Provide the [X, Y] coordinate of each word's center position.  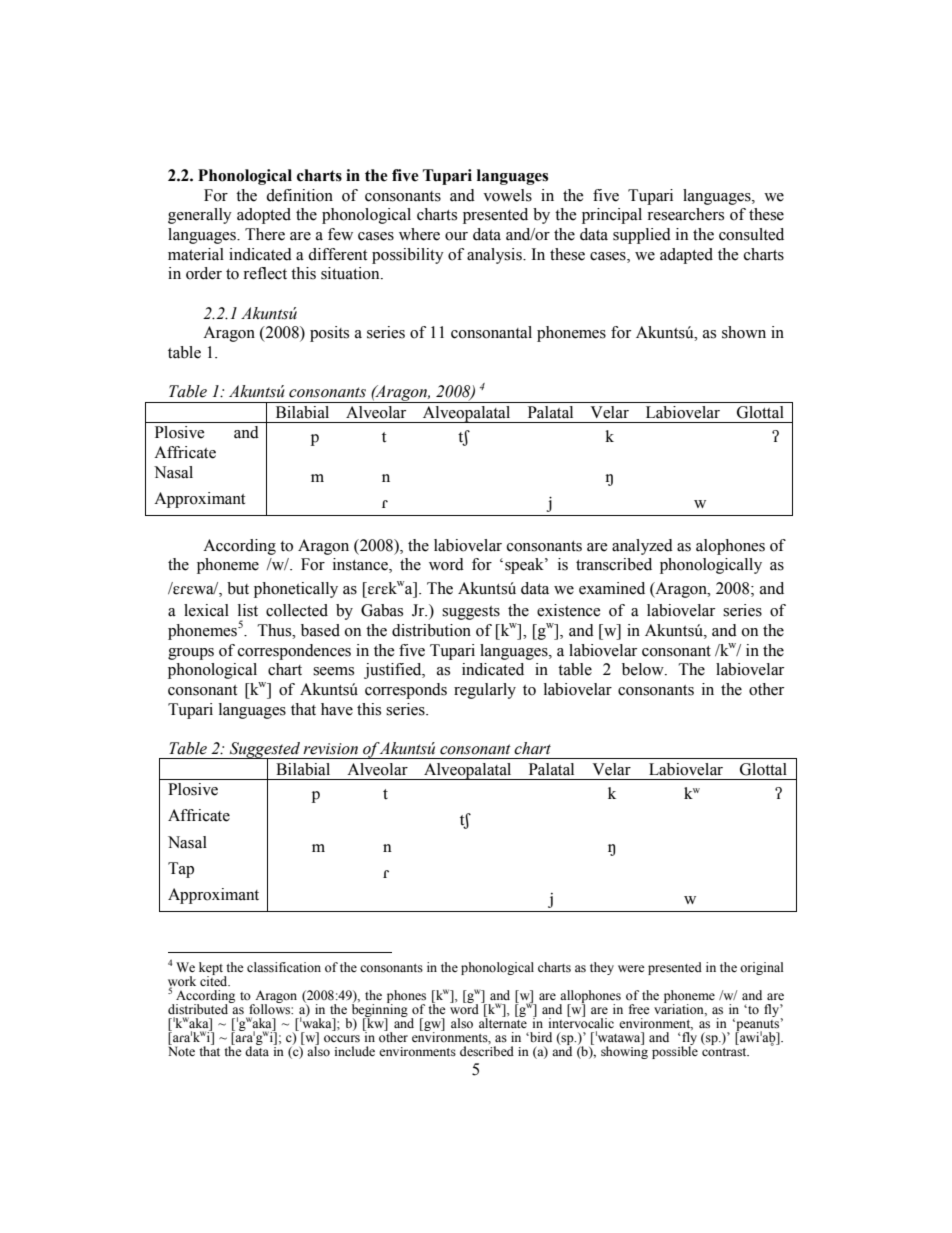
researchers [685, 214]
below [644, 669]
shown [744, 332]
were [631, 968]
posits [329, 334]
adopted [264, 216]
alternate [503, 1022]
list [248, 610]
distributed [199, 1008]
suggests [471, 613]
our [456, 236]
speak [525, 566]
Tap [181, 870]
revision [330, 749]
